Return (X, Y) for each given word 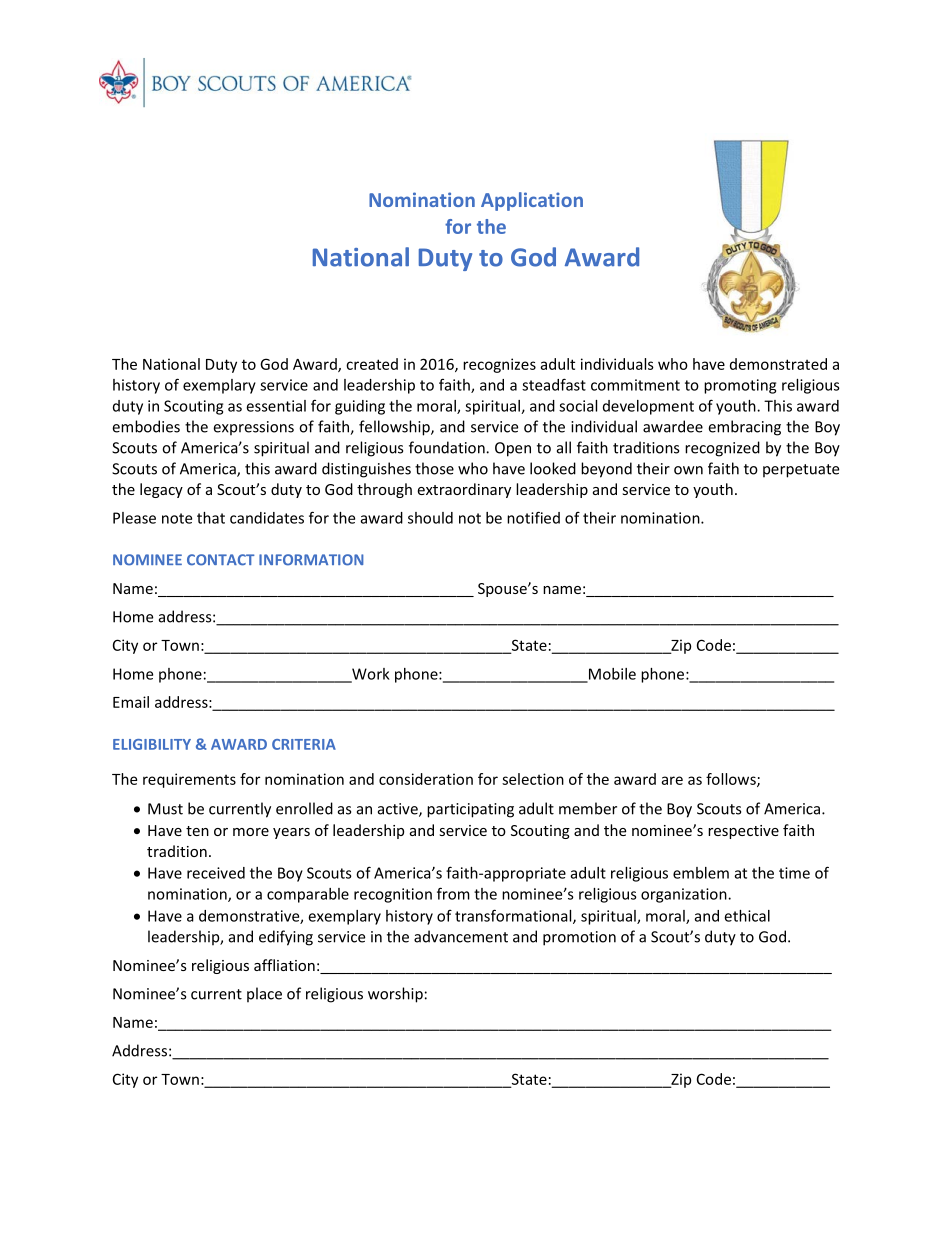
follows (732, 780)
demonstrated (778, 364)
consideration (426, 779)
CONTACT (221, 560)
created (372, 364)
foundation (448, 447)
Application (532, 201)
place (264, 995)
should (430, 518)
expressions (253, 428)
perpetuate (801, 471)
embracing (744, 428)
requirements (189, 780)
